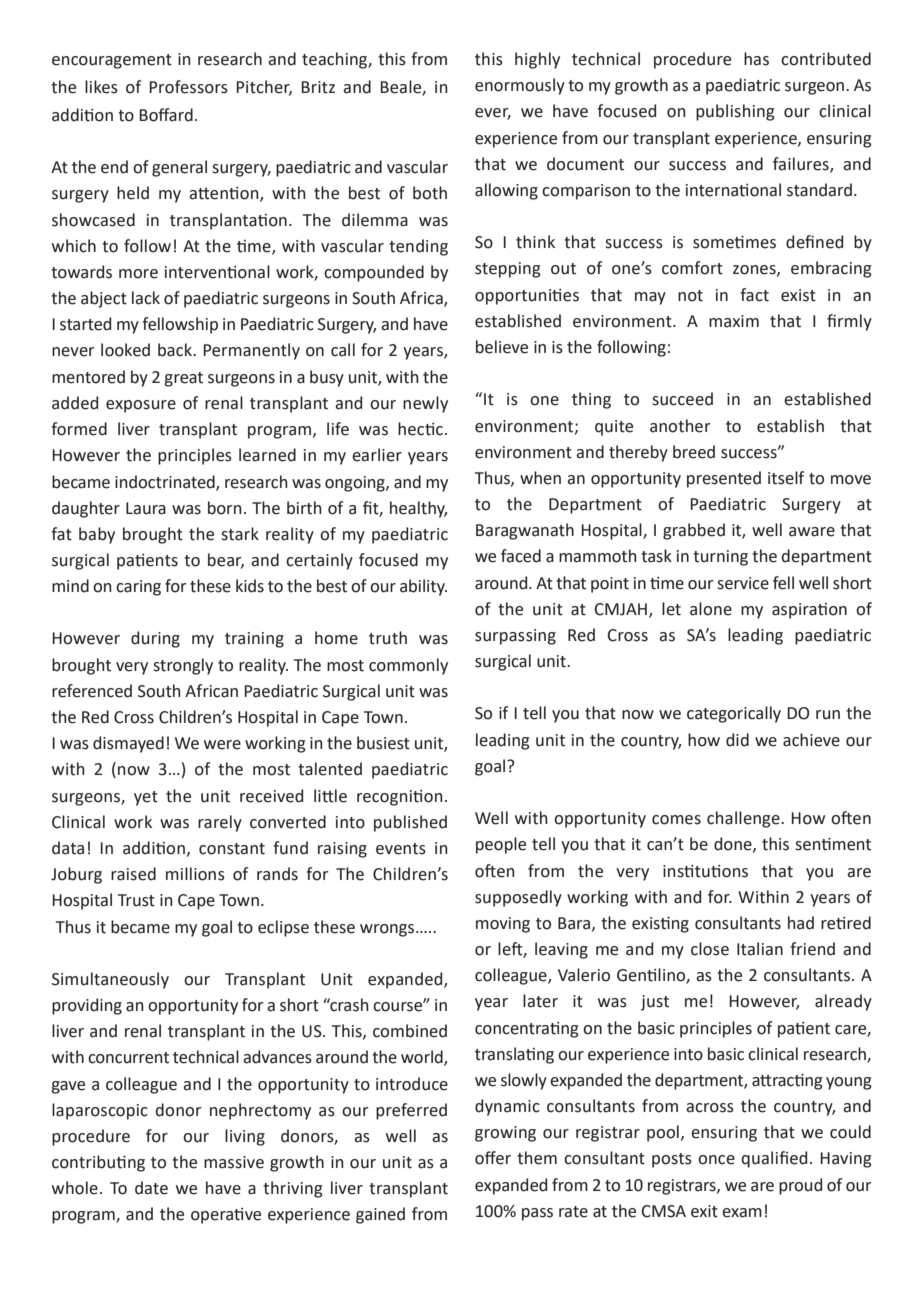 The width and height of the page is (924, 1308). What do you see at coordinates (155, 639) in the page?
I see `during` at bounding box center [155, 639].
